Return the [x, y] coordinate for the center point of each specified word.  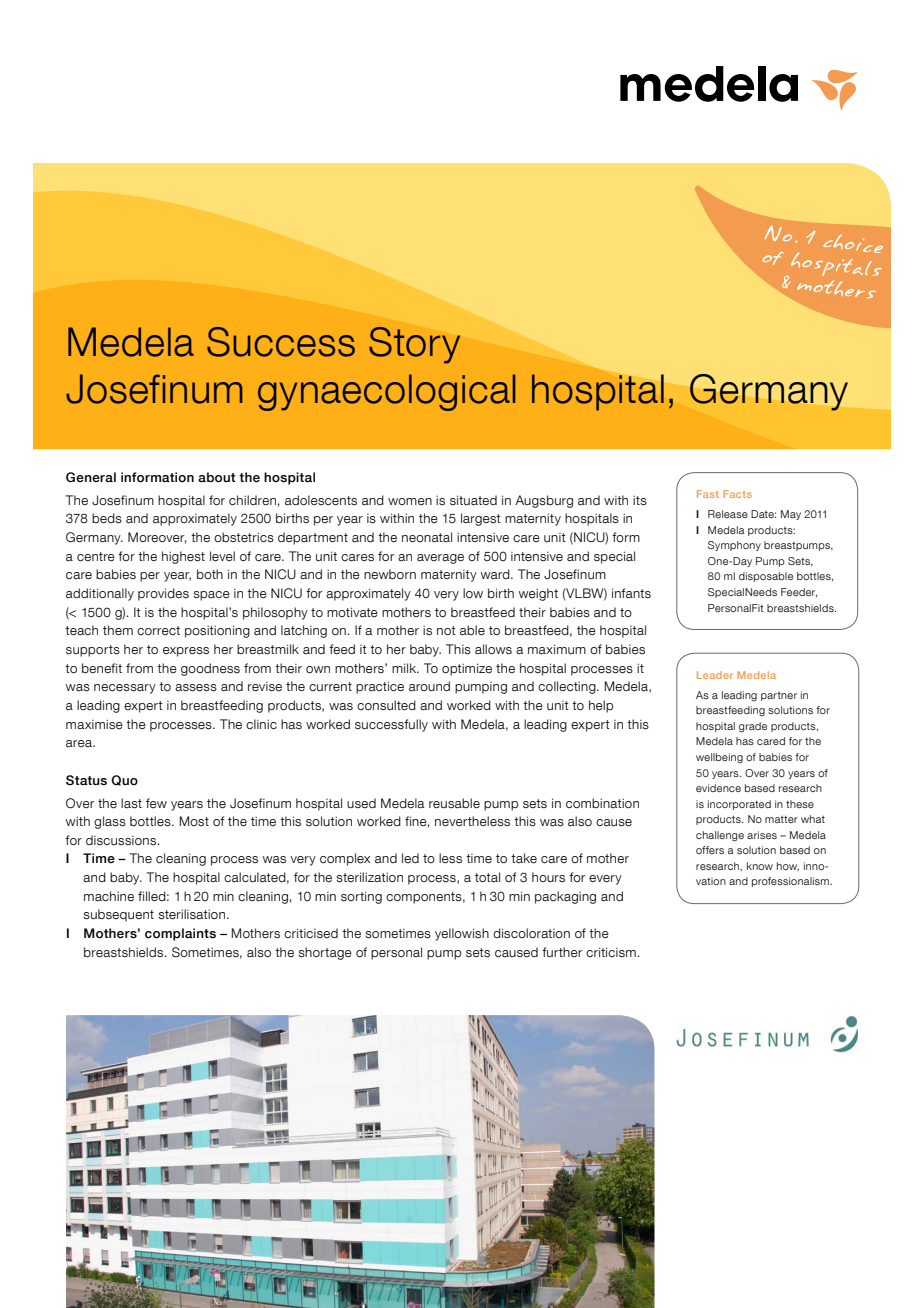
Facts [737, 494]
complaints [180, 934]
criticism [611, 952]
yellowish [462, 934]
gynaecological [386, 392]
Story [414, 345]
